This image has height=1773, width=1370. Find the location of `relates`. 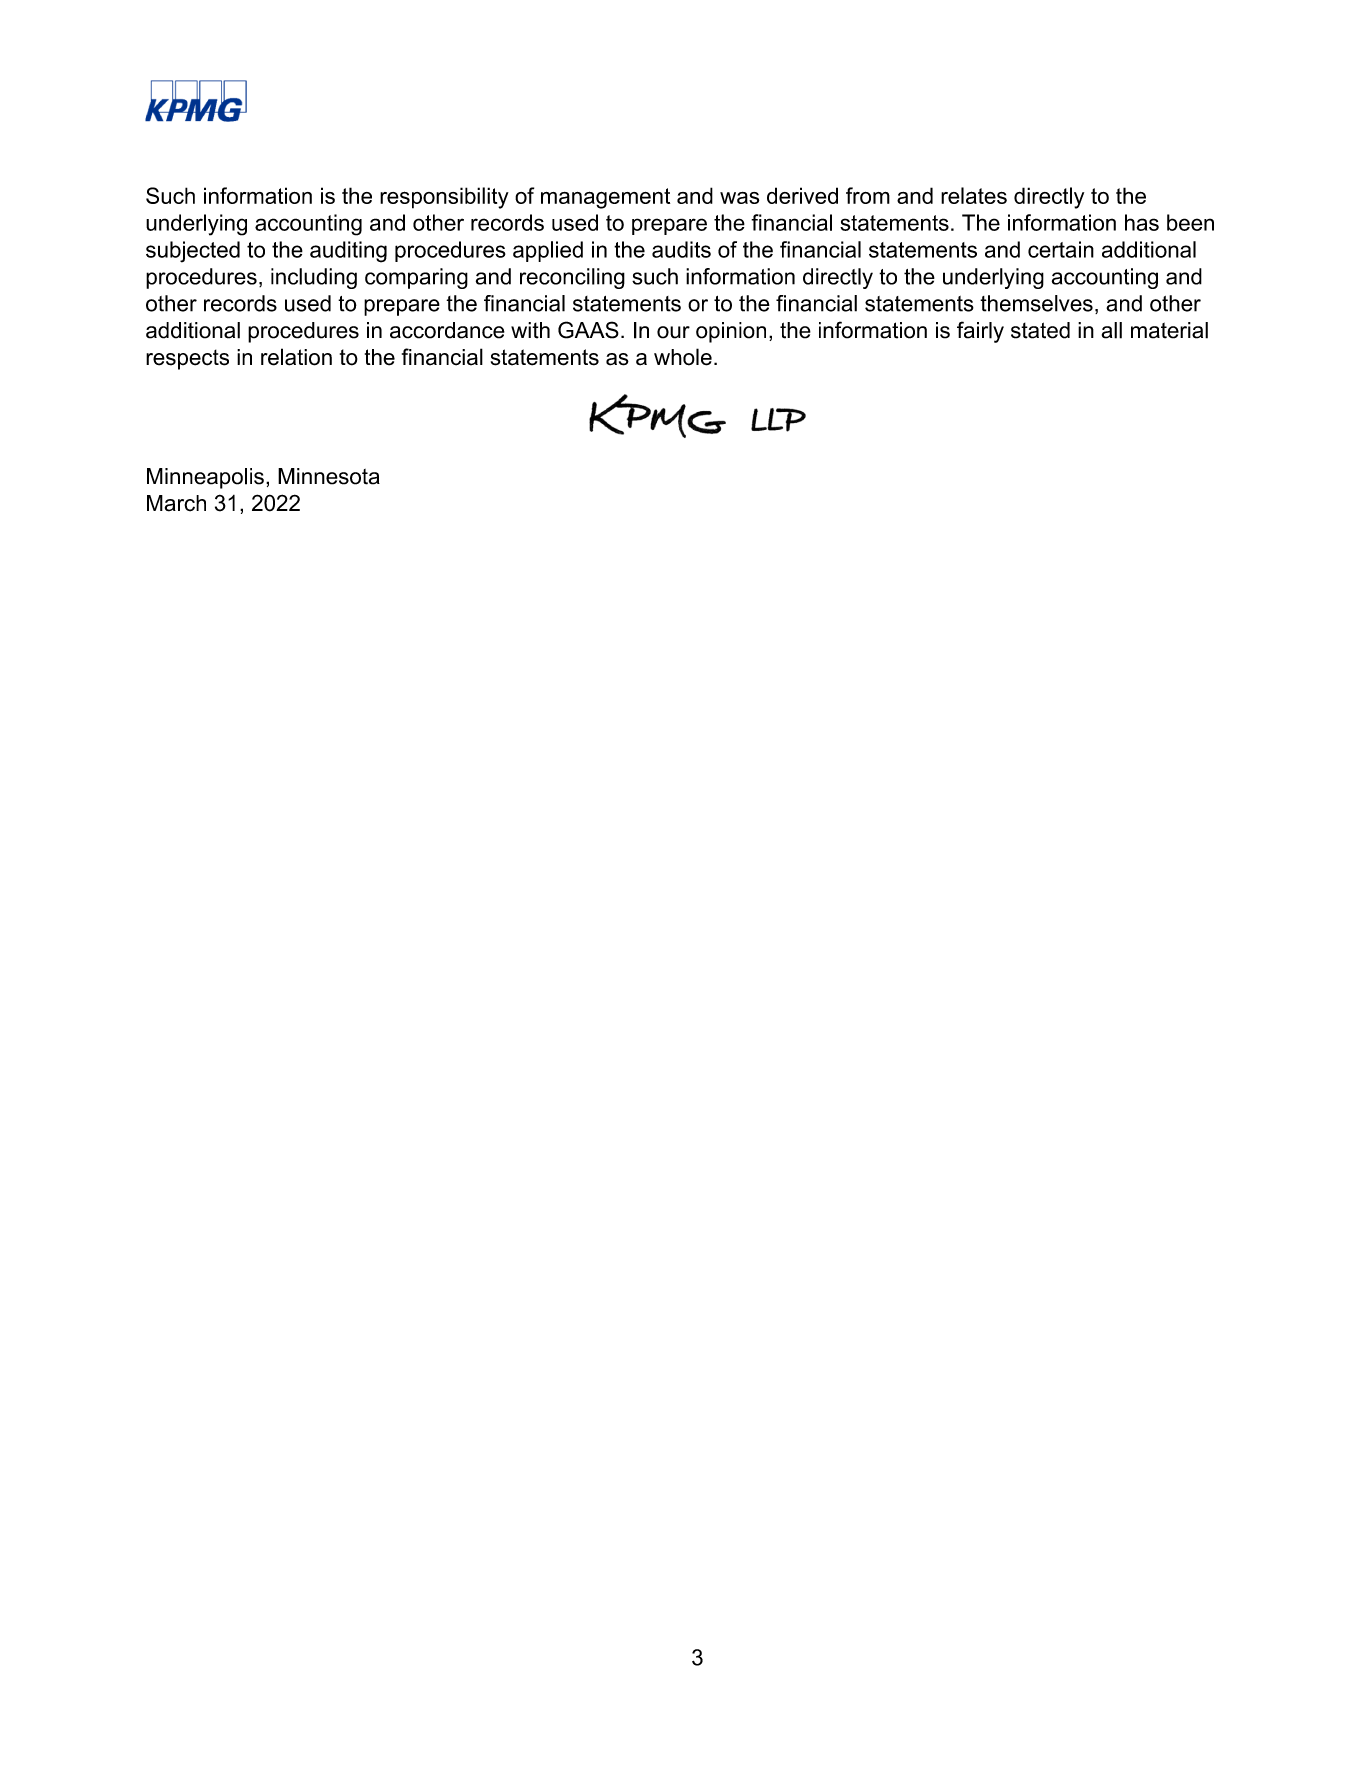

relates is located at coordinates (974, 195).
